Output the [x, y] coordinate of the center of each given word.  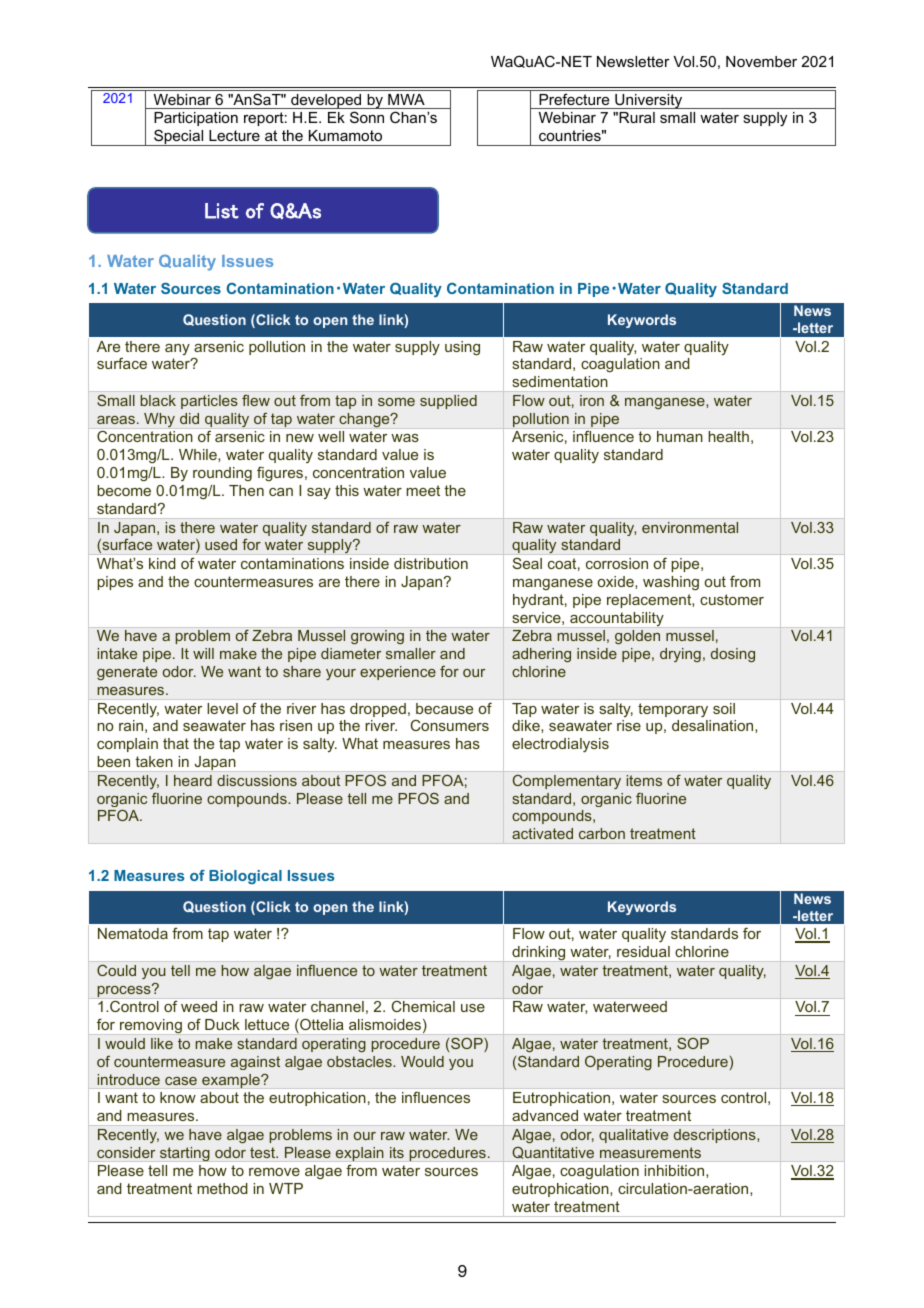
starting [185, 1154]
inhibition [675, 1171]
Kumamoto [345, 135]
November [761, 61]
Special [179, 137]
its [397, 1152]
